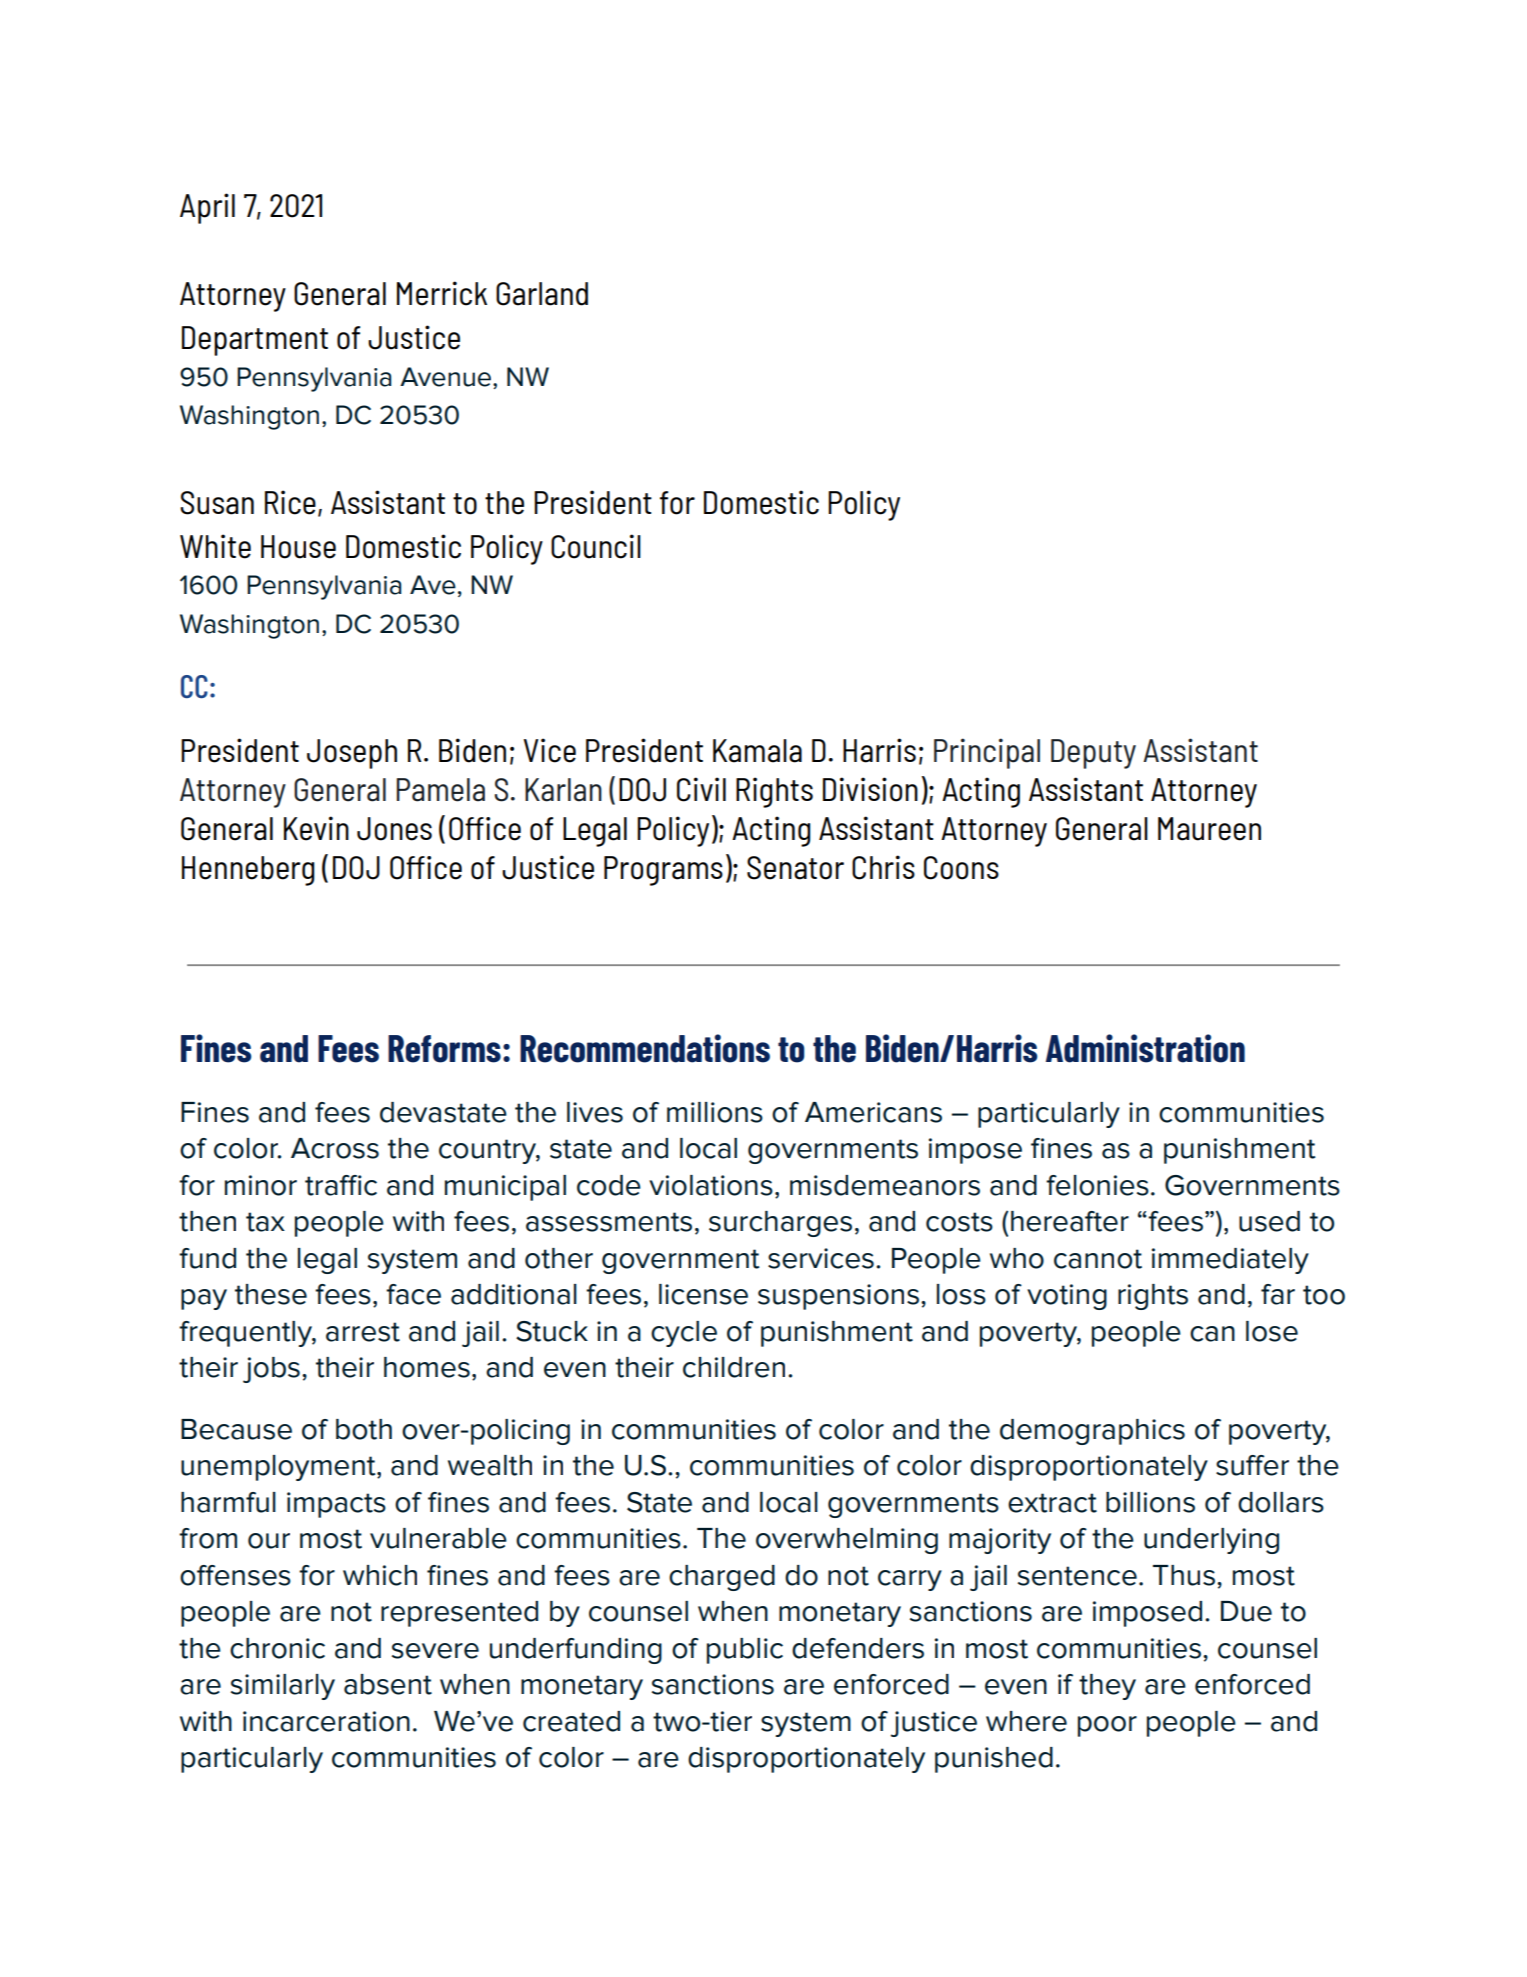  Describe the element at coordinates (442, 293) in the document. I see `Merrick` at that location.
